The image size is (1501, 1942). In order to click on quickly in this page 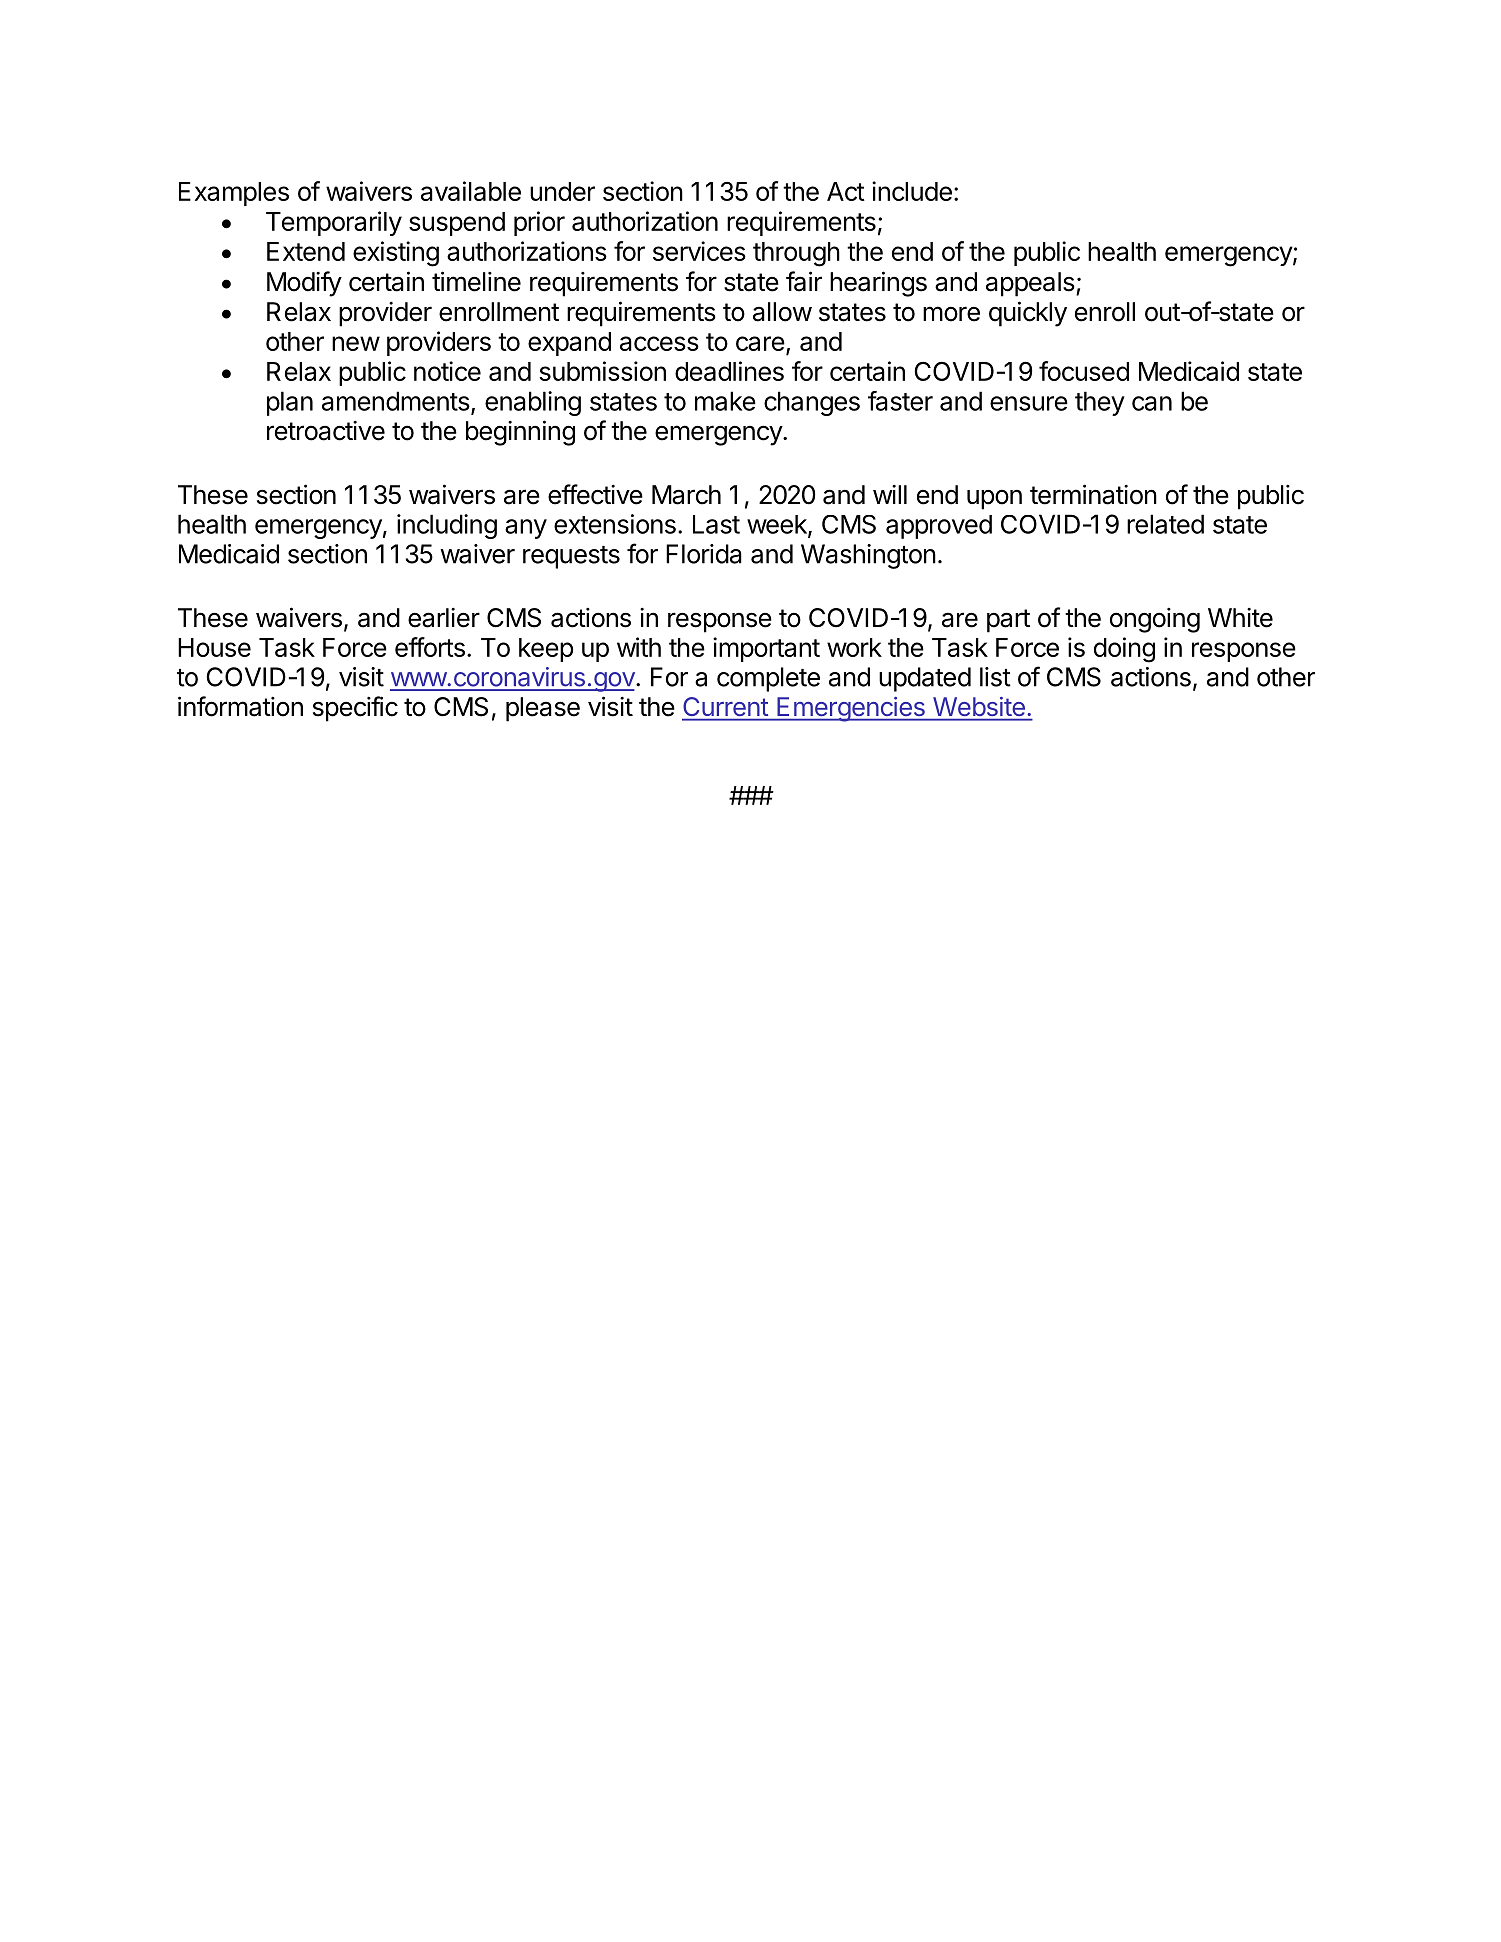, I will do `click(1028, 314)`.
